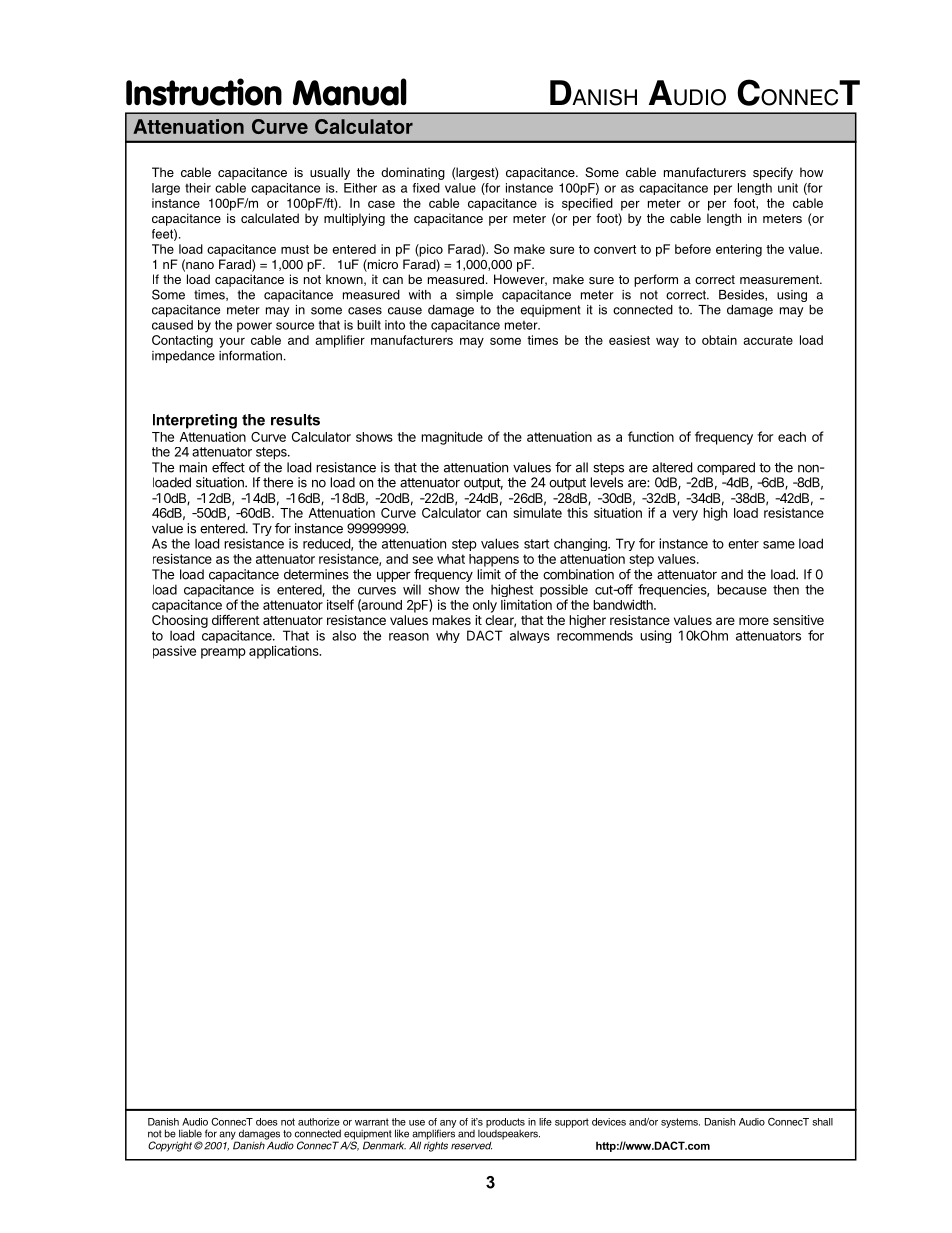 Image resolution: width=952 pixels, height=1233 pixels. I want to click on more, so click(754, 621).
